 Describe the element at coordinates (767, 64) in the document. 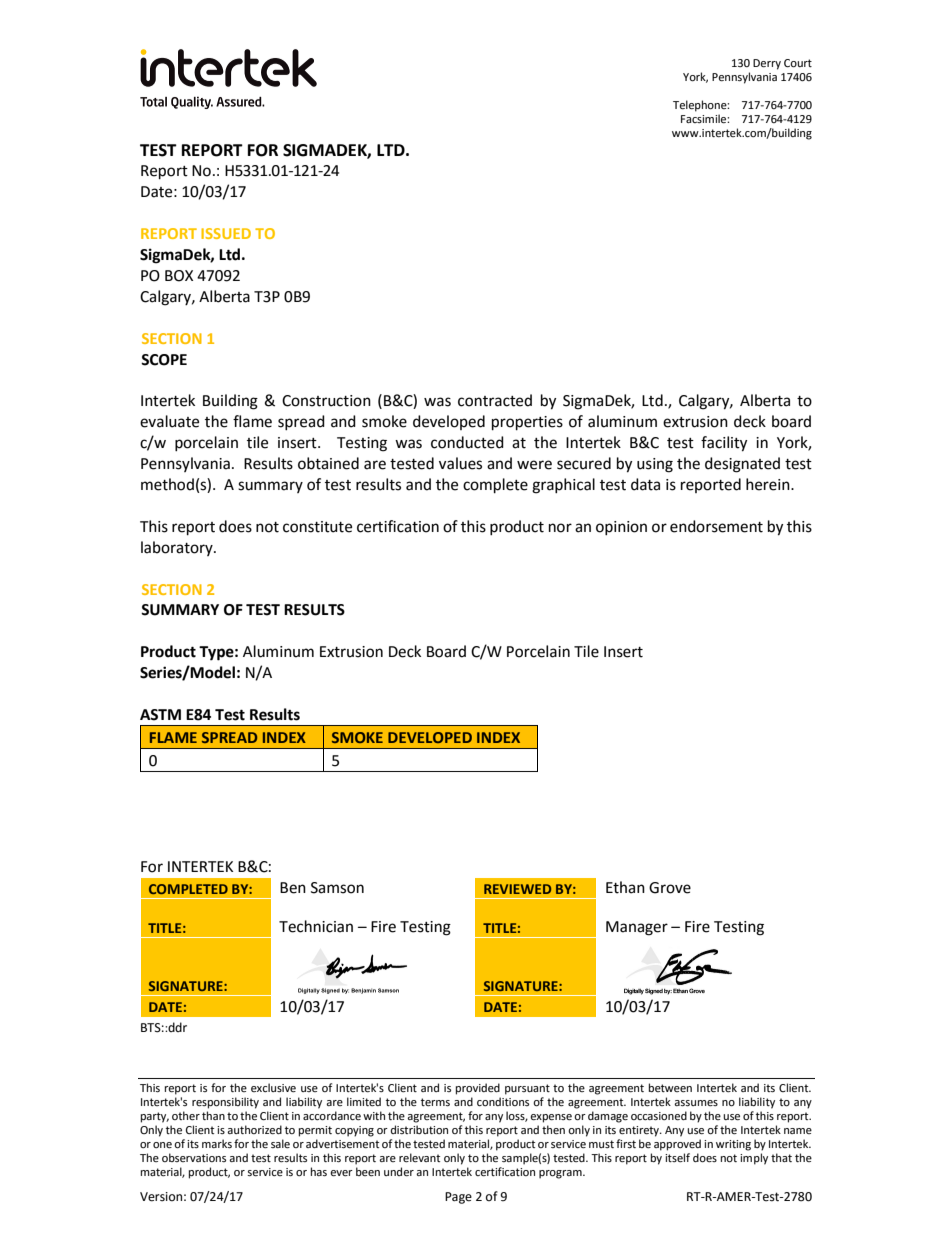

I see `Derry` at that location.
